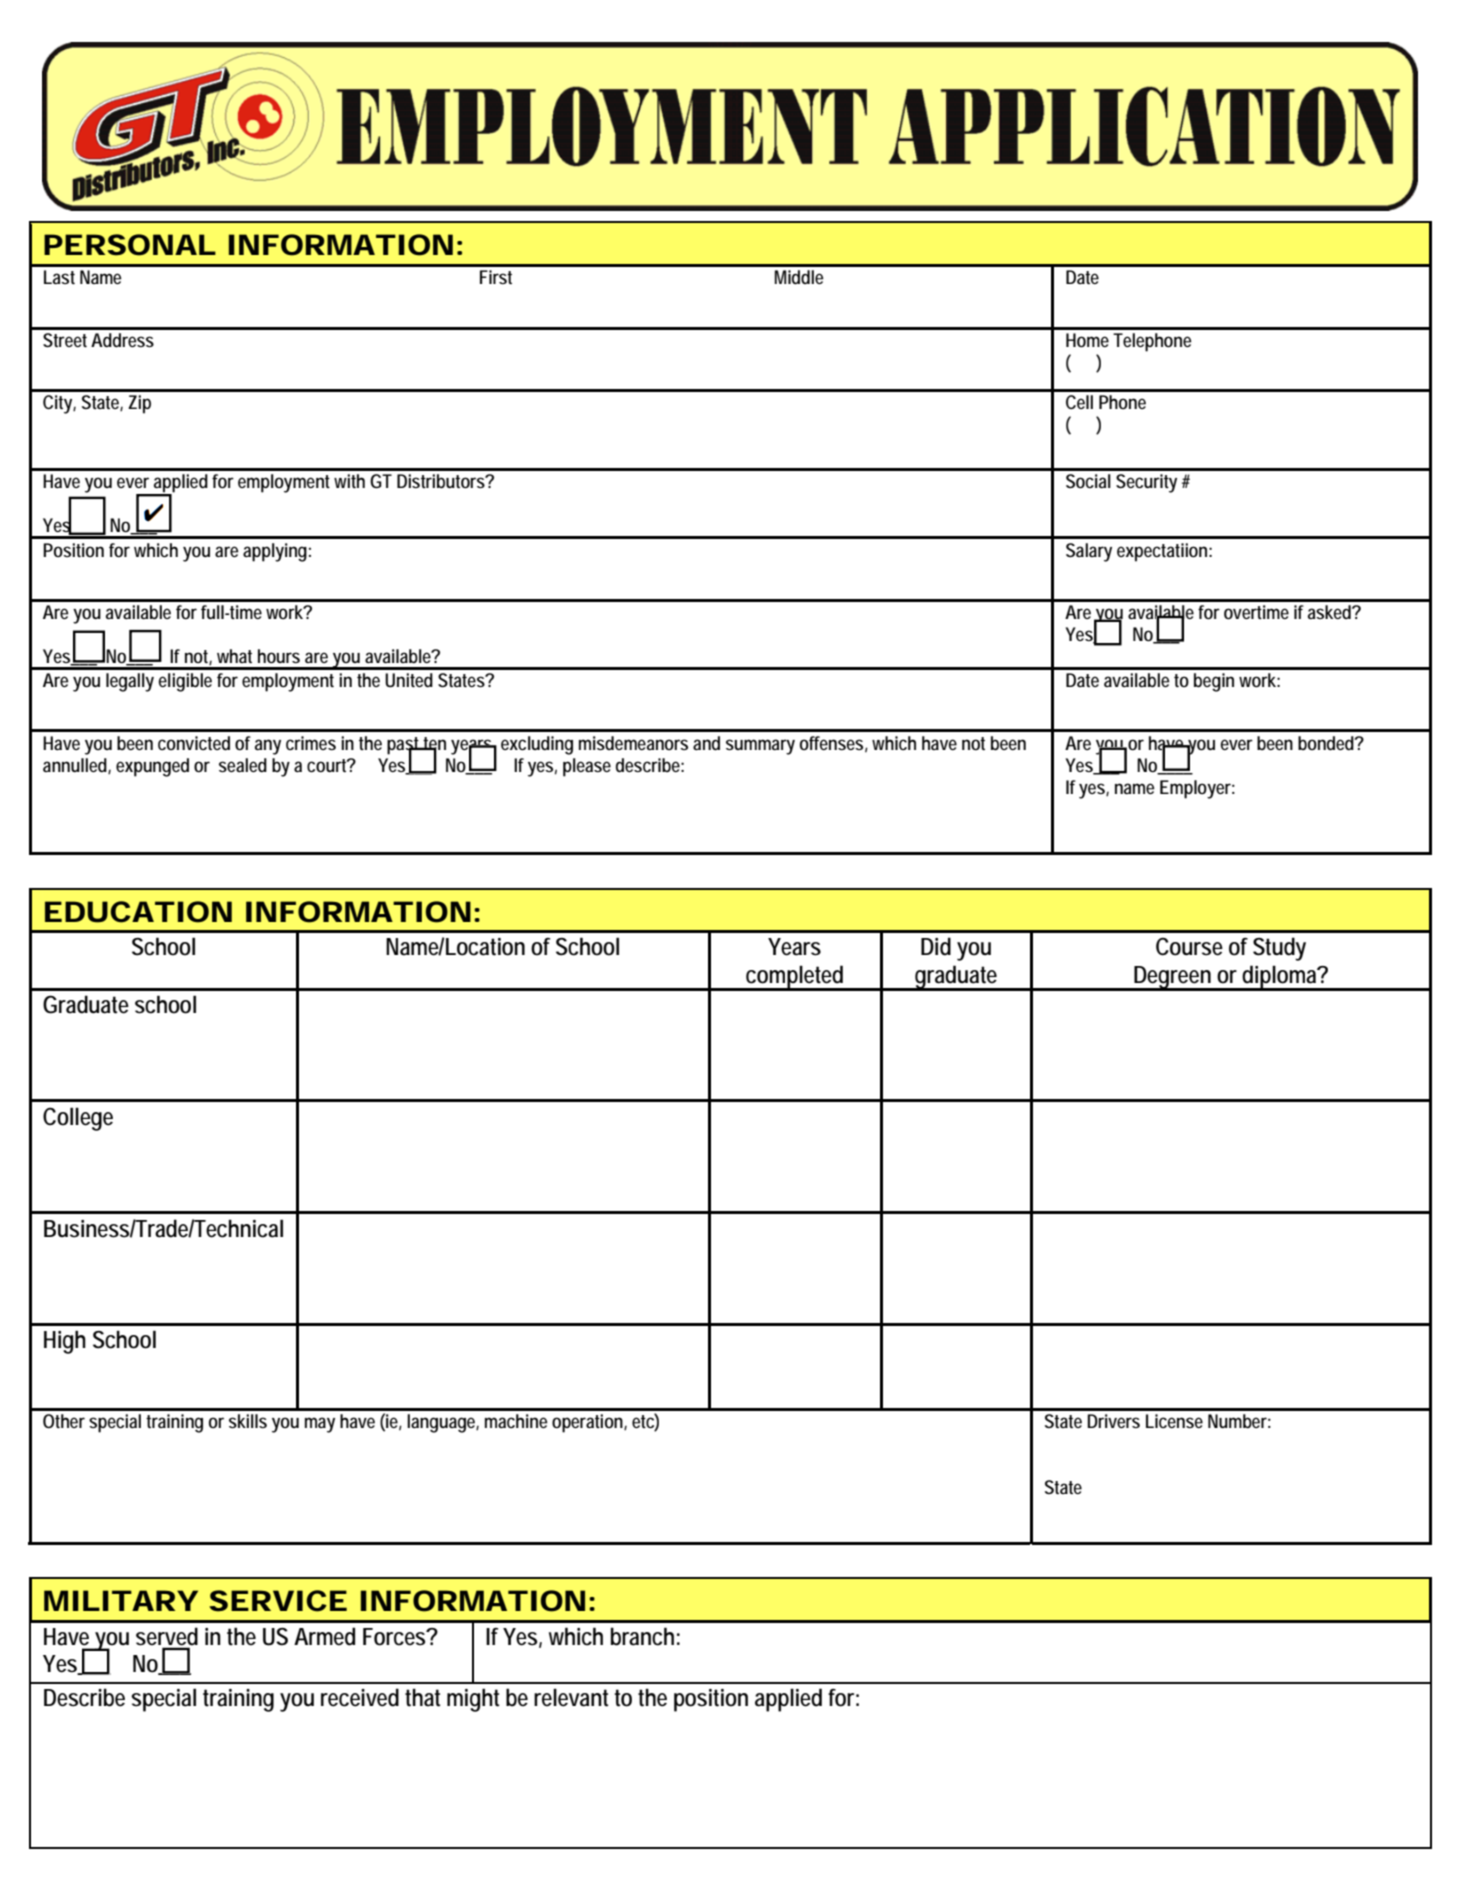 The image size is (1461, 1890). Describe the element at coordinates (571, 1697) in the screenshot. I see `relevant` at that location.
